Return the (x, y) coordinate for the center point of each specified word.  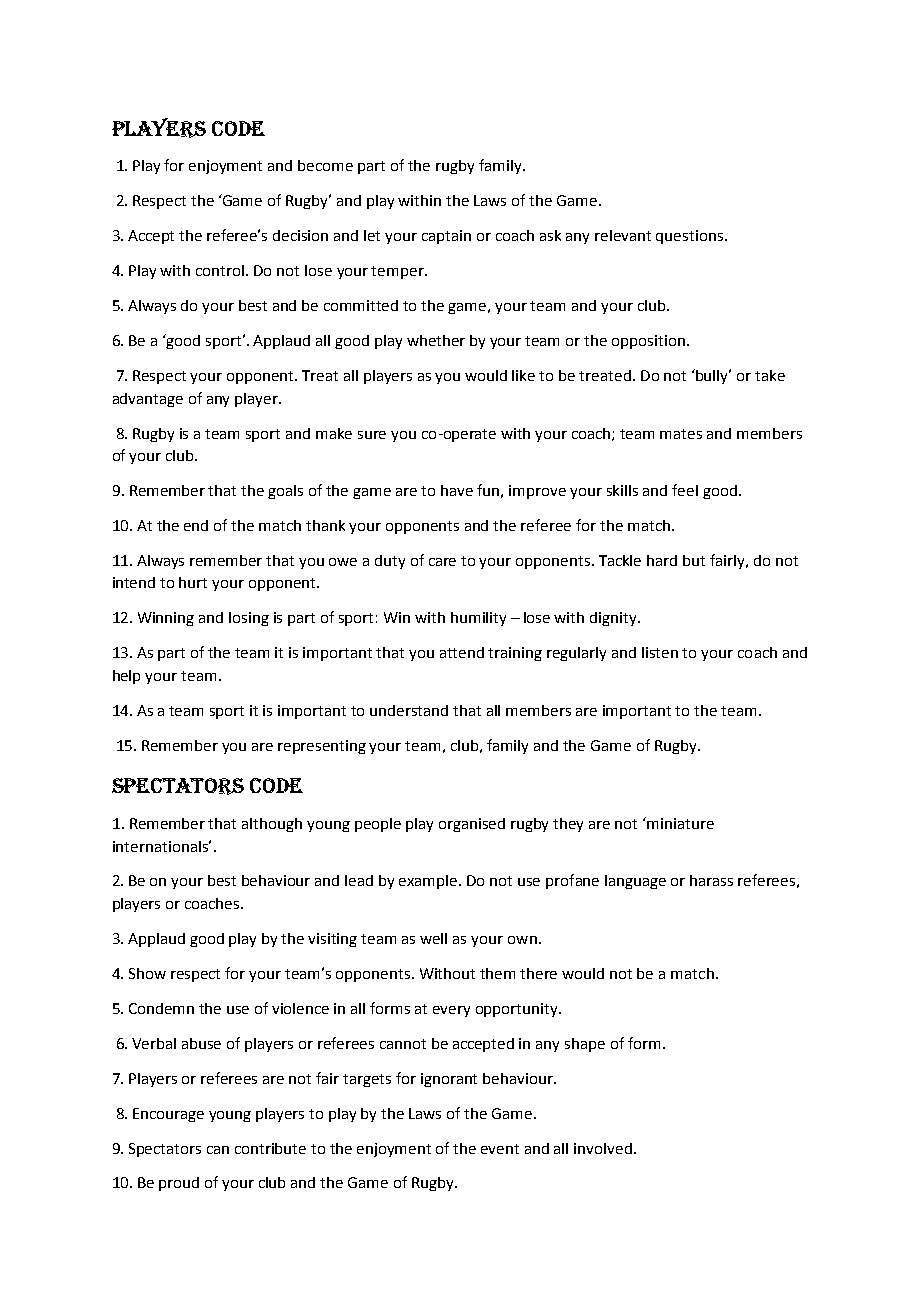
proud (179, 1184)
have (457, 490)
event (500, 1149)
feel (685, 490)
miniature (680, 823)
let (372, 235)
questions (691, 237)
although (272, 825)
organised (472, 825)
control (221, 270)
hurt (193, 582)
